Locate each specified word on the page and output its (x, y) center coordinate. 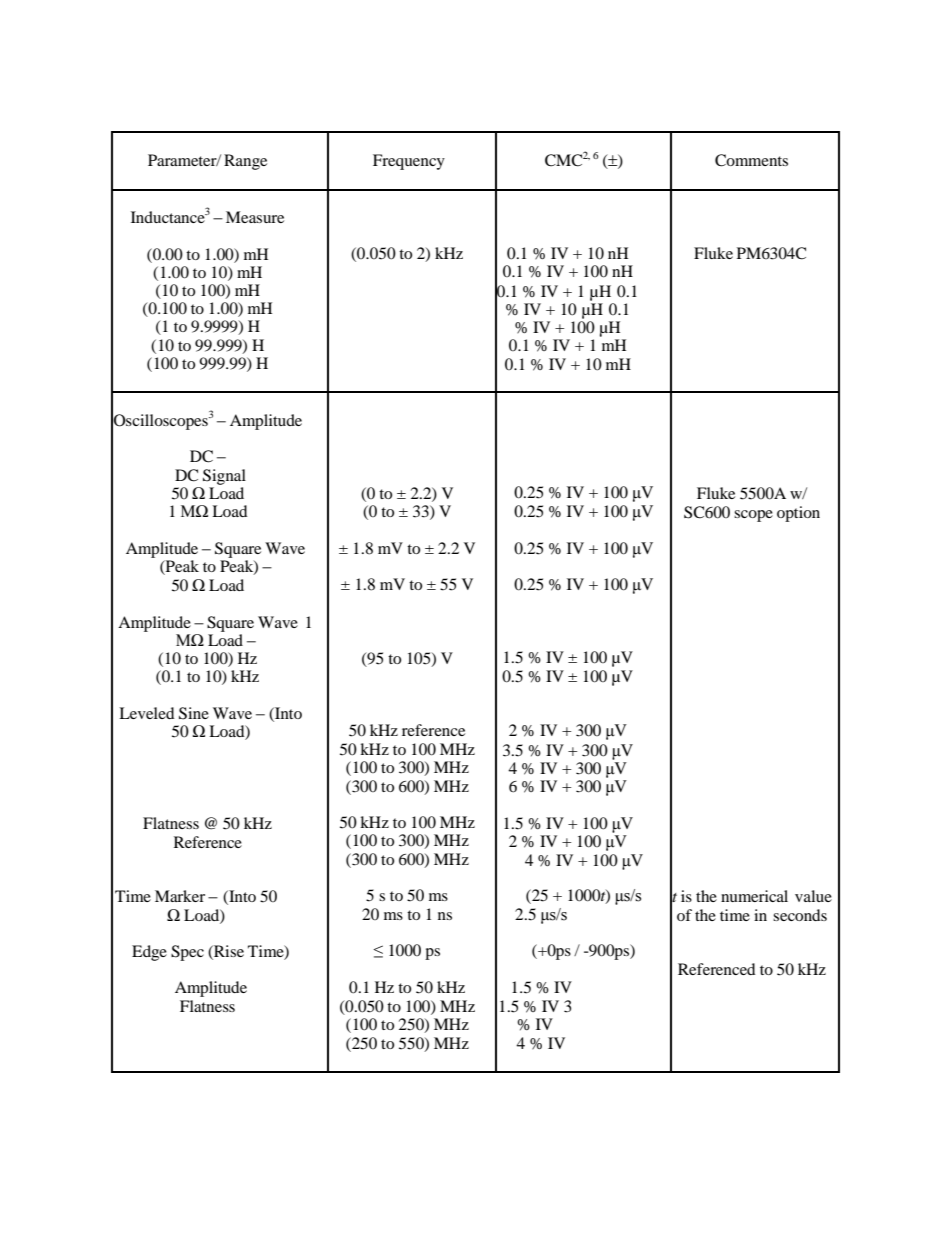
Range (245, 162)
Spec (187, 953)
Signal (224, 477)
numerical (754, 896)
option (798, 514)
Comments (751, 160)
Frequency (409, 162)
